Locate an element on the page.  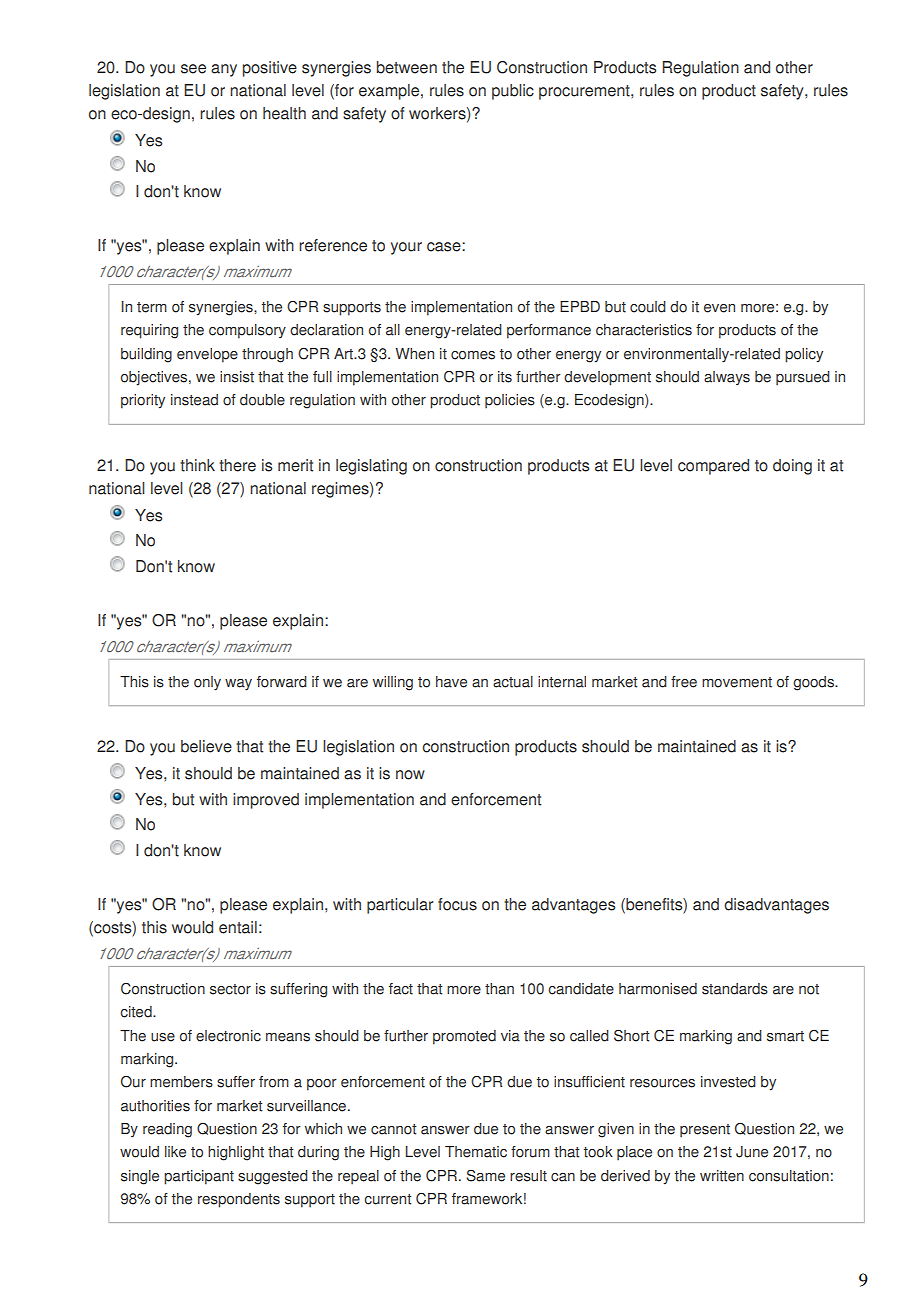
public is located at coordinates (513, 92).
